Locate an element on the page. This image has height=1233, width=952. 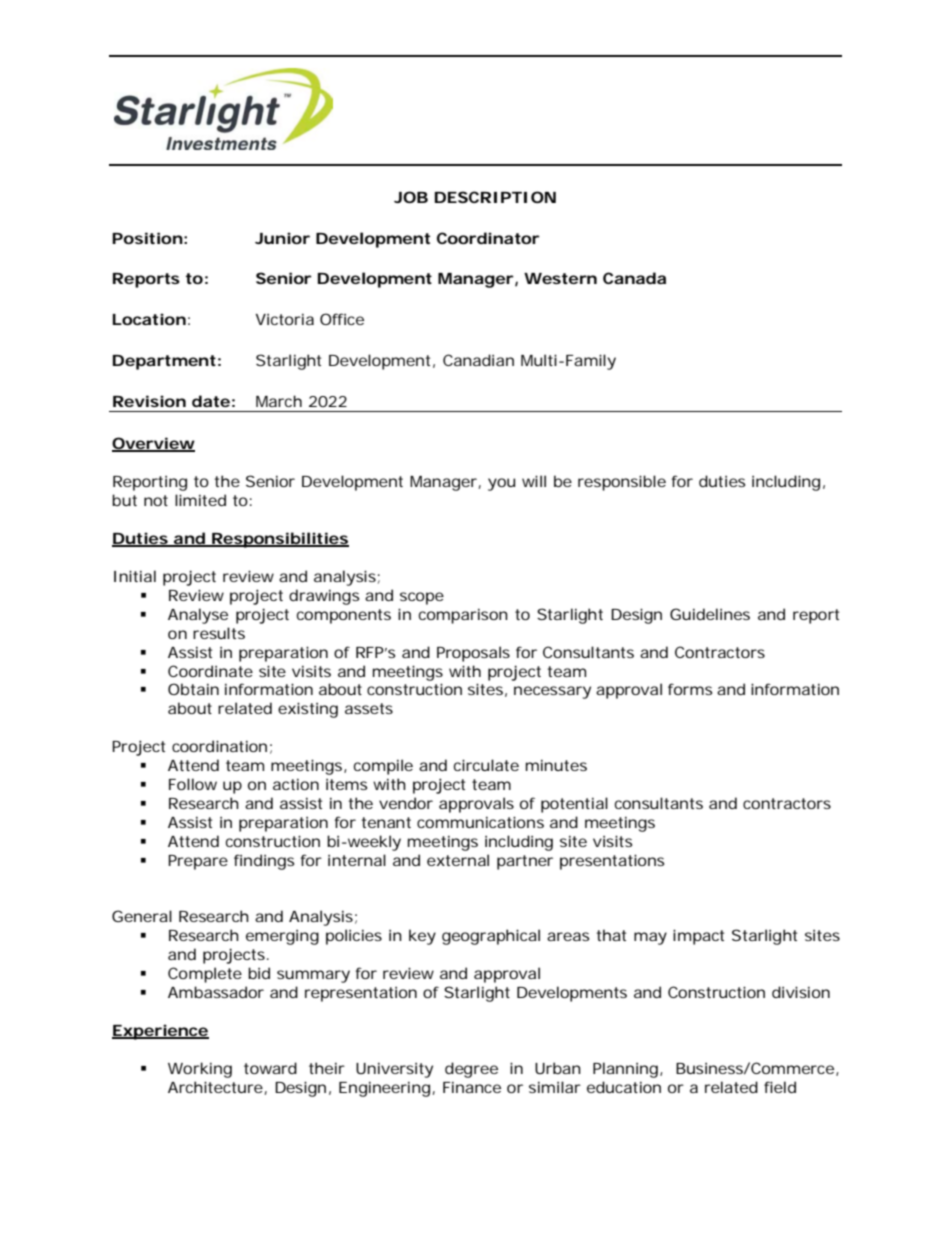
degree is located at coordinates (471, 1070).
